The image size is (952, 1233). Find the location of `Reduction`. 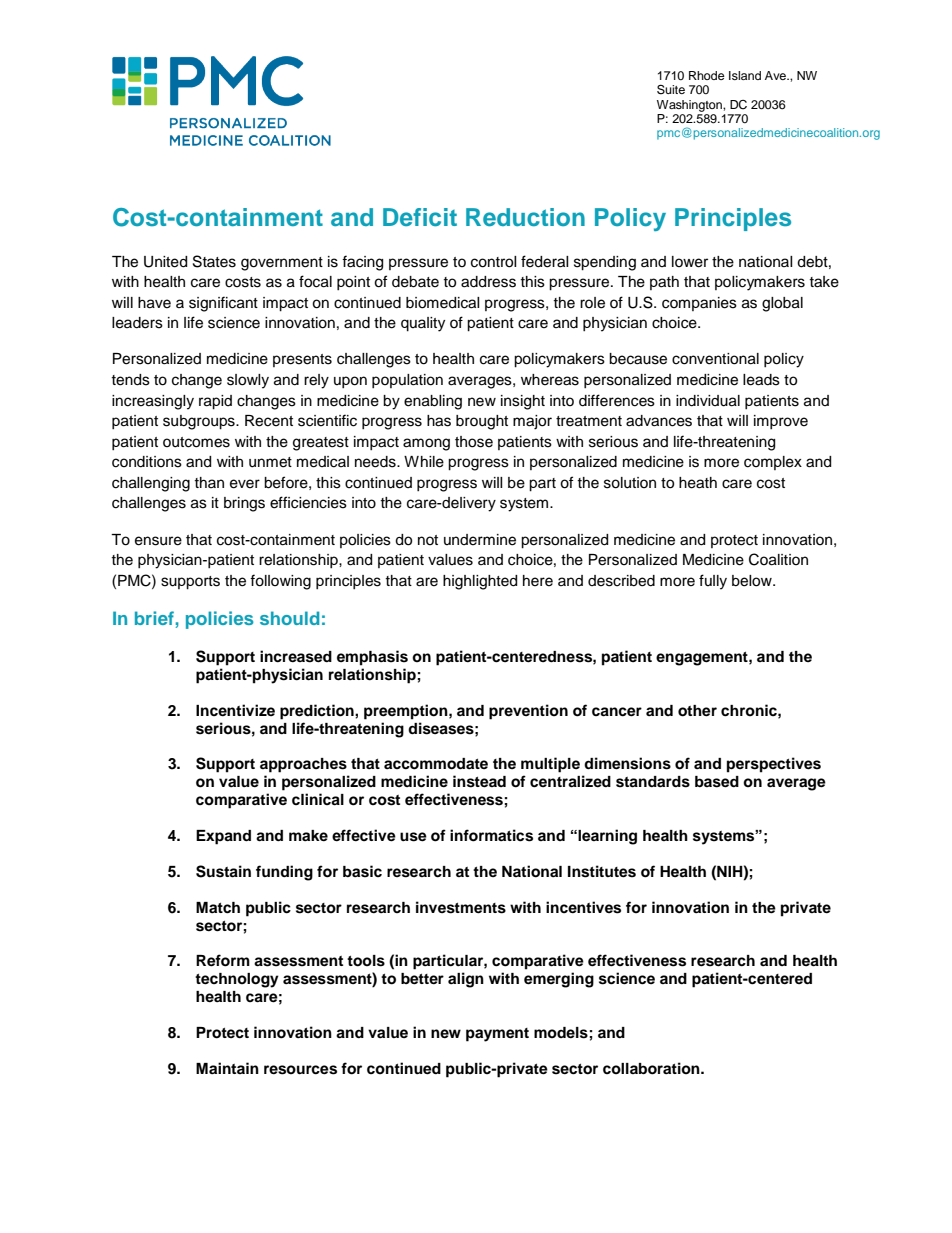

Reduction is located at coordinates (525, 217).
